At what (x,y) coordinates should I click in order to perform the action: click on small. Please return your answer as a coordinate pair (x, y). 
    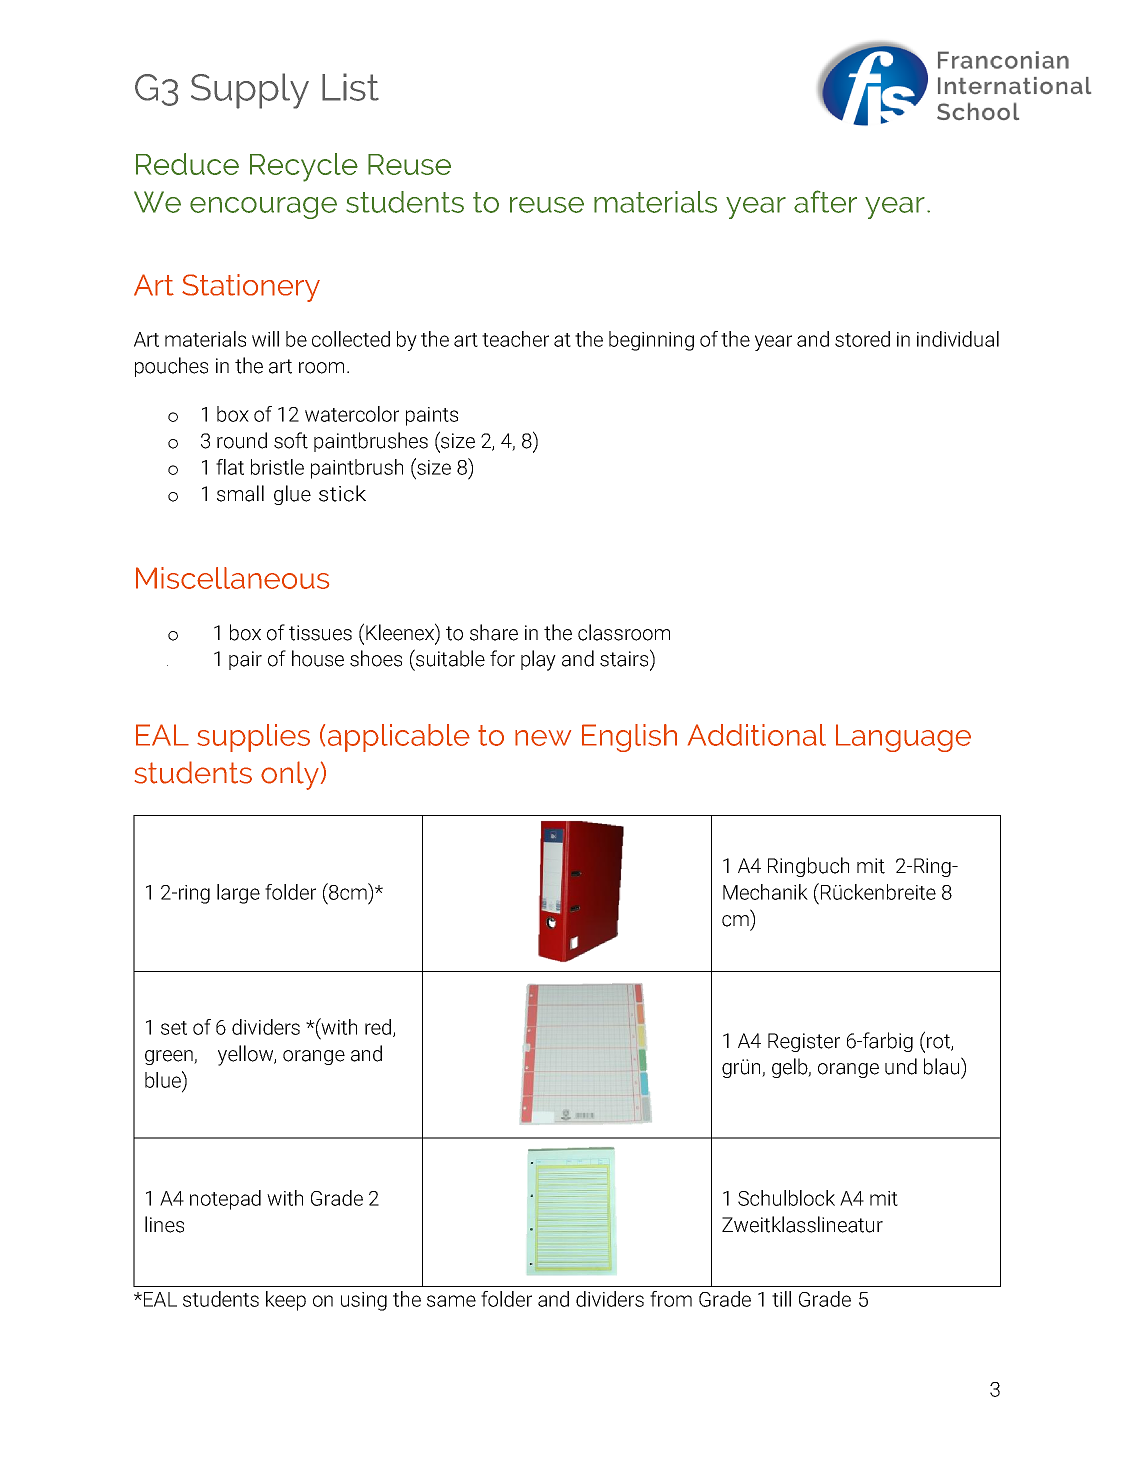
    Looking at the image, I should click on (240, 493).
